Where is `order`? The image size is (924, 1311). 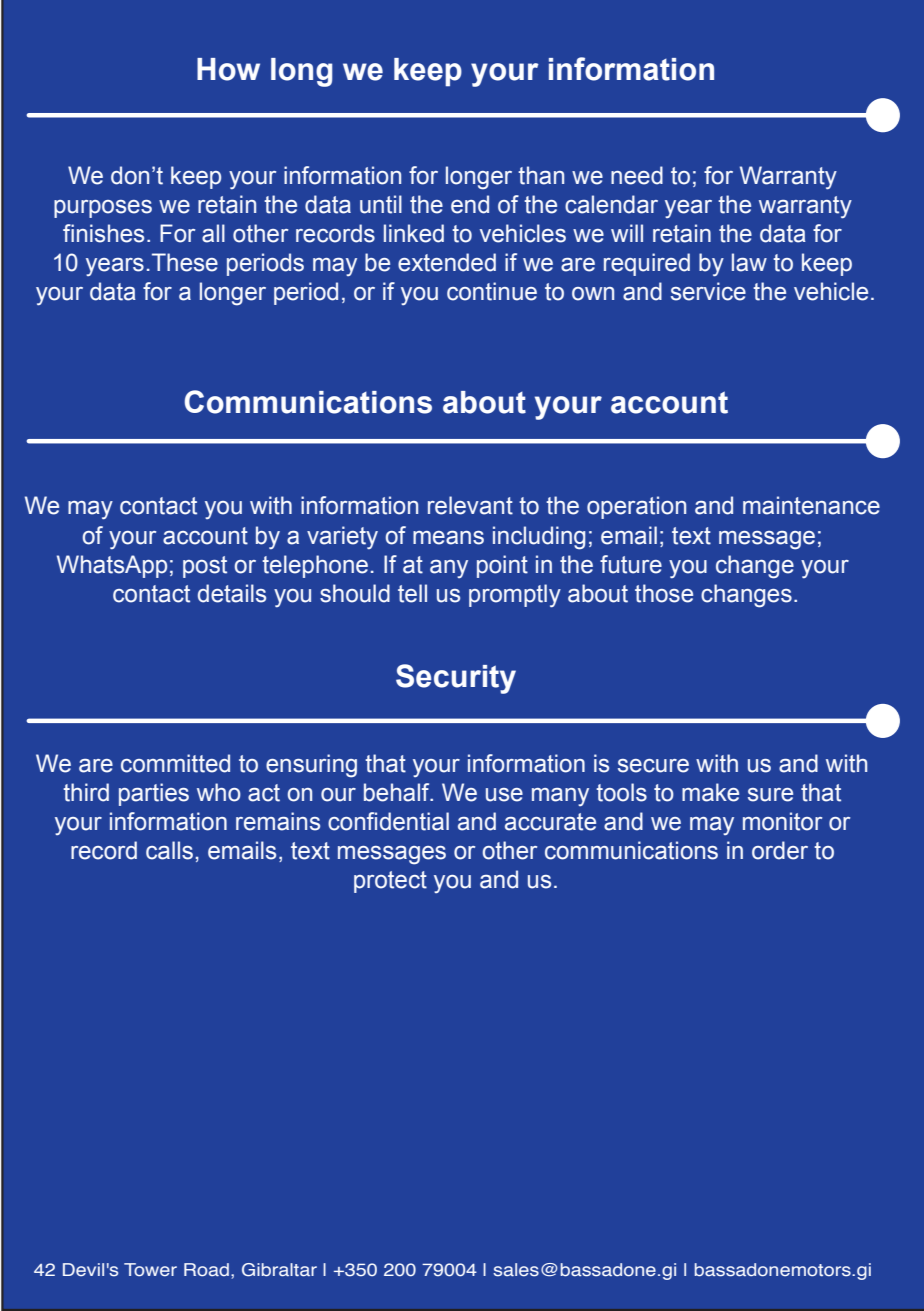
order is located at coordinates (780, 850).
